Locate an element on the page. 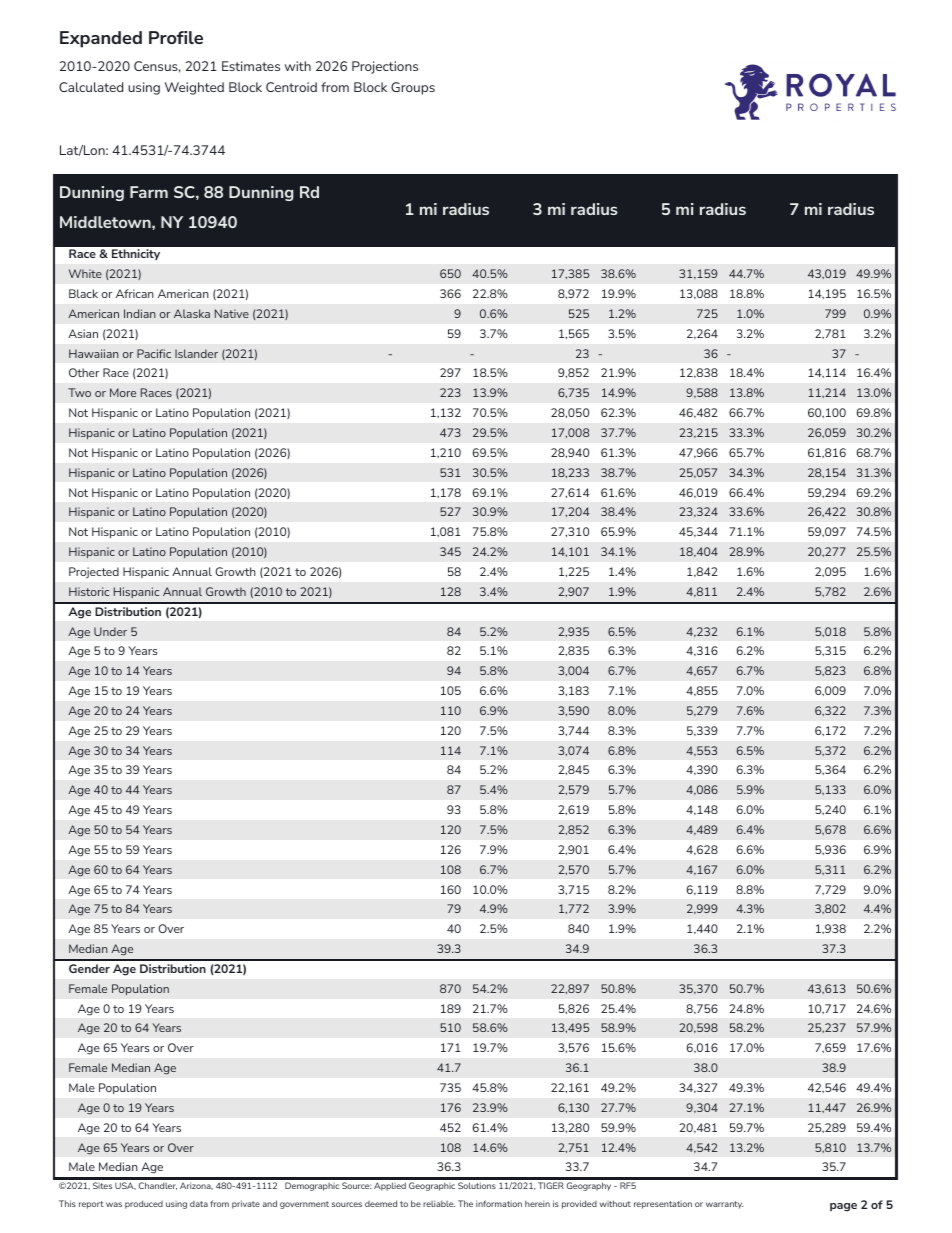 This image has width=952, height=1233. Weighted is located at coordinates (194, 88).
